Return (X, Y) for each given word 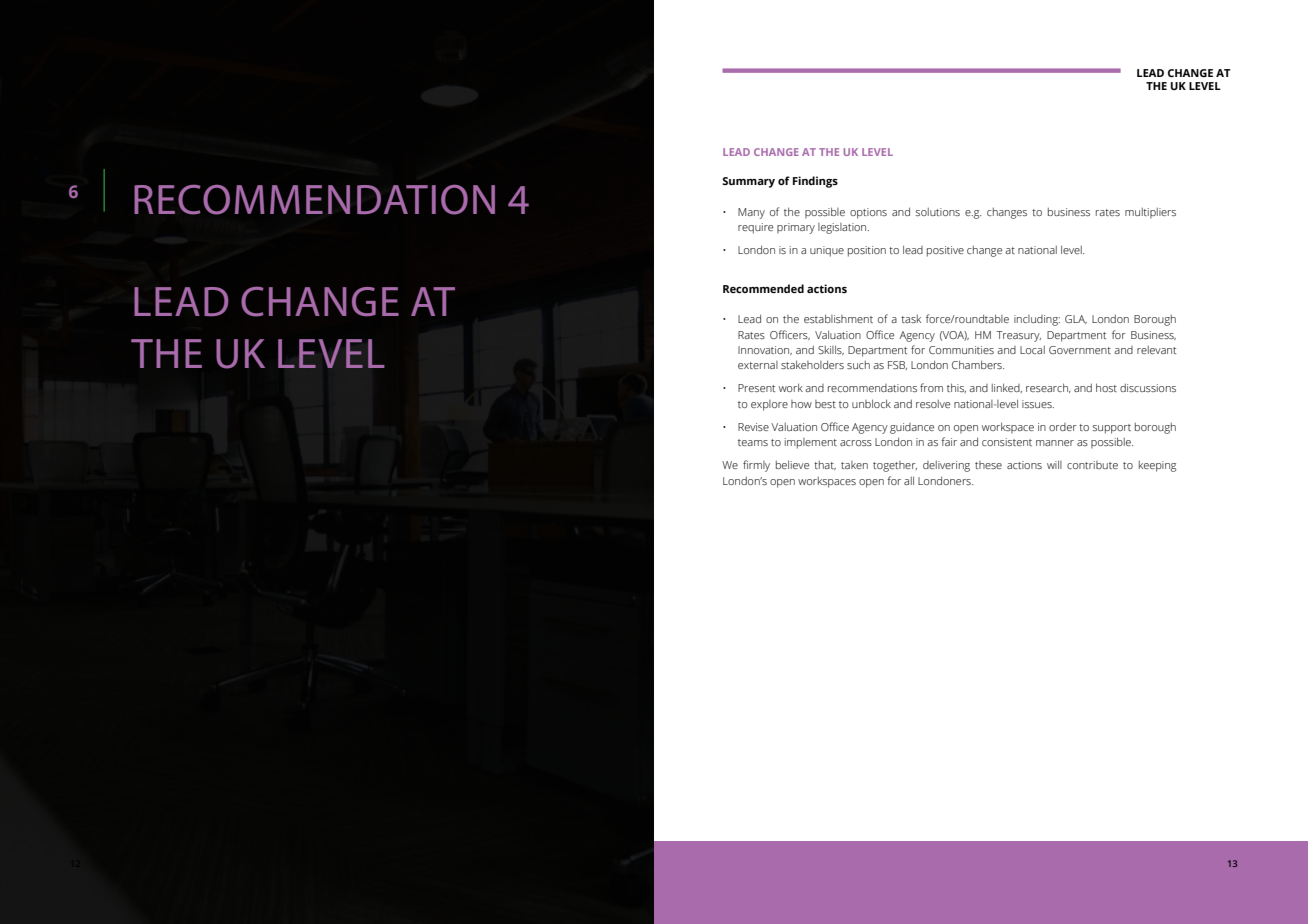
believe (792, 464)
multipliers (1150, 213)
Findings (815, 182)
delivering (946, 466)
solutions (938, 212)
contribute (1092, 465)
